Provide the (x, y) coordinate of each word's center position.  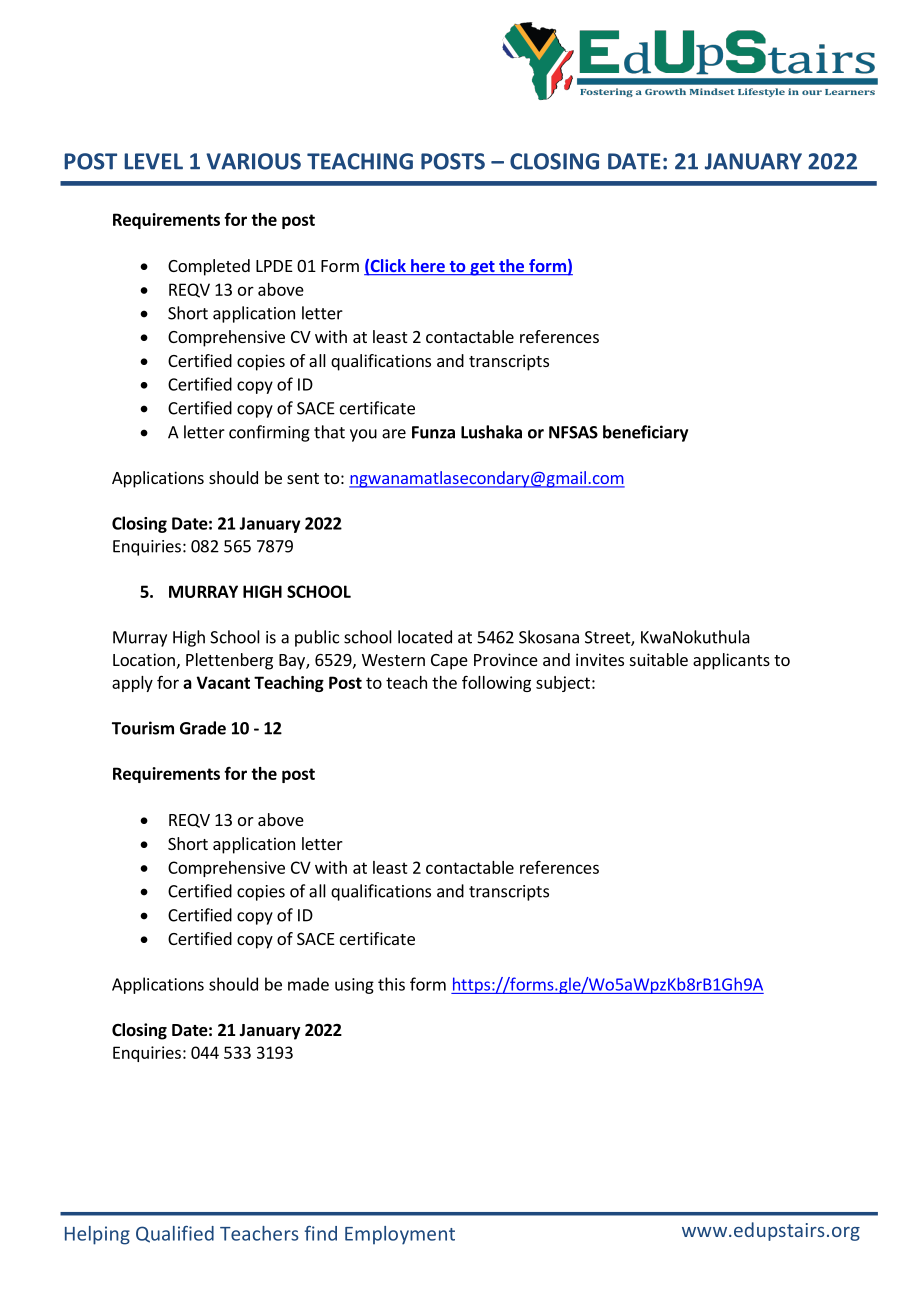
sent (303, 478)
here (428, 267)
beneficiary (645, 433)
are (394, 434)
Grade (203, 728)
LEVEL (153, 161)
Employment (400, 1235)
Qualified (175, 1234)
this (391, 984)
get (482, 268)
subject (563, 684)
